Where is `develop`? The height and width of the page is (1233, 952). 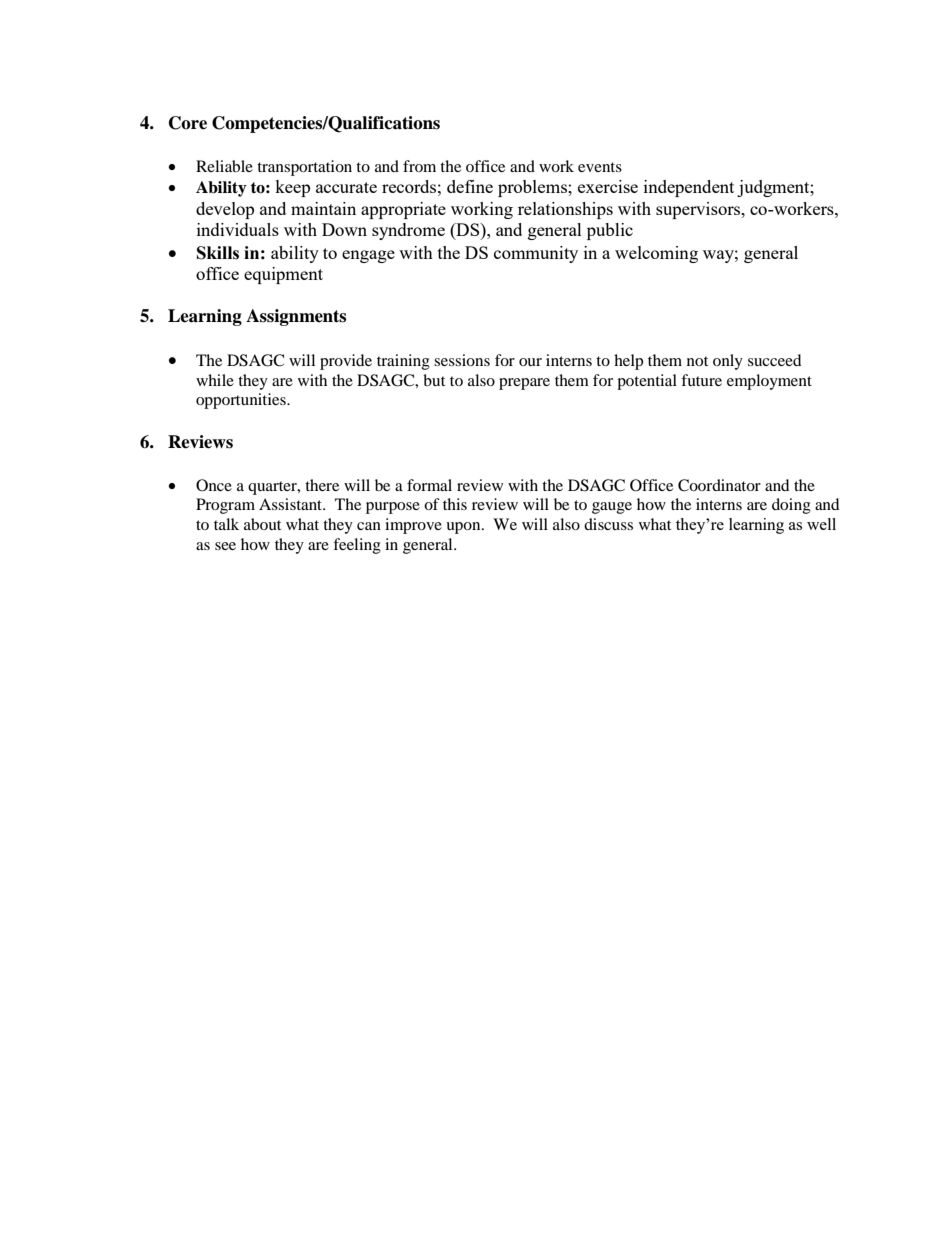
develop is located at coordinates (225, 210).
